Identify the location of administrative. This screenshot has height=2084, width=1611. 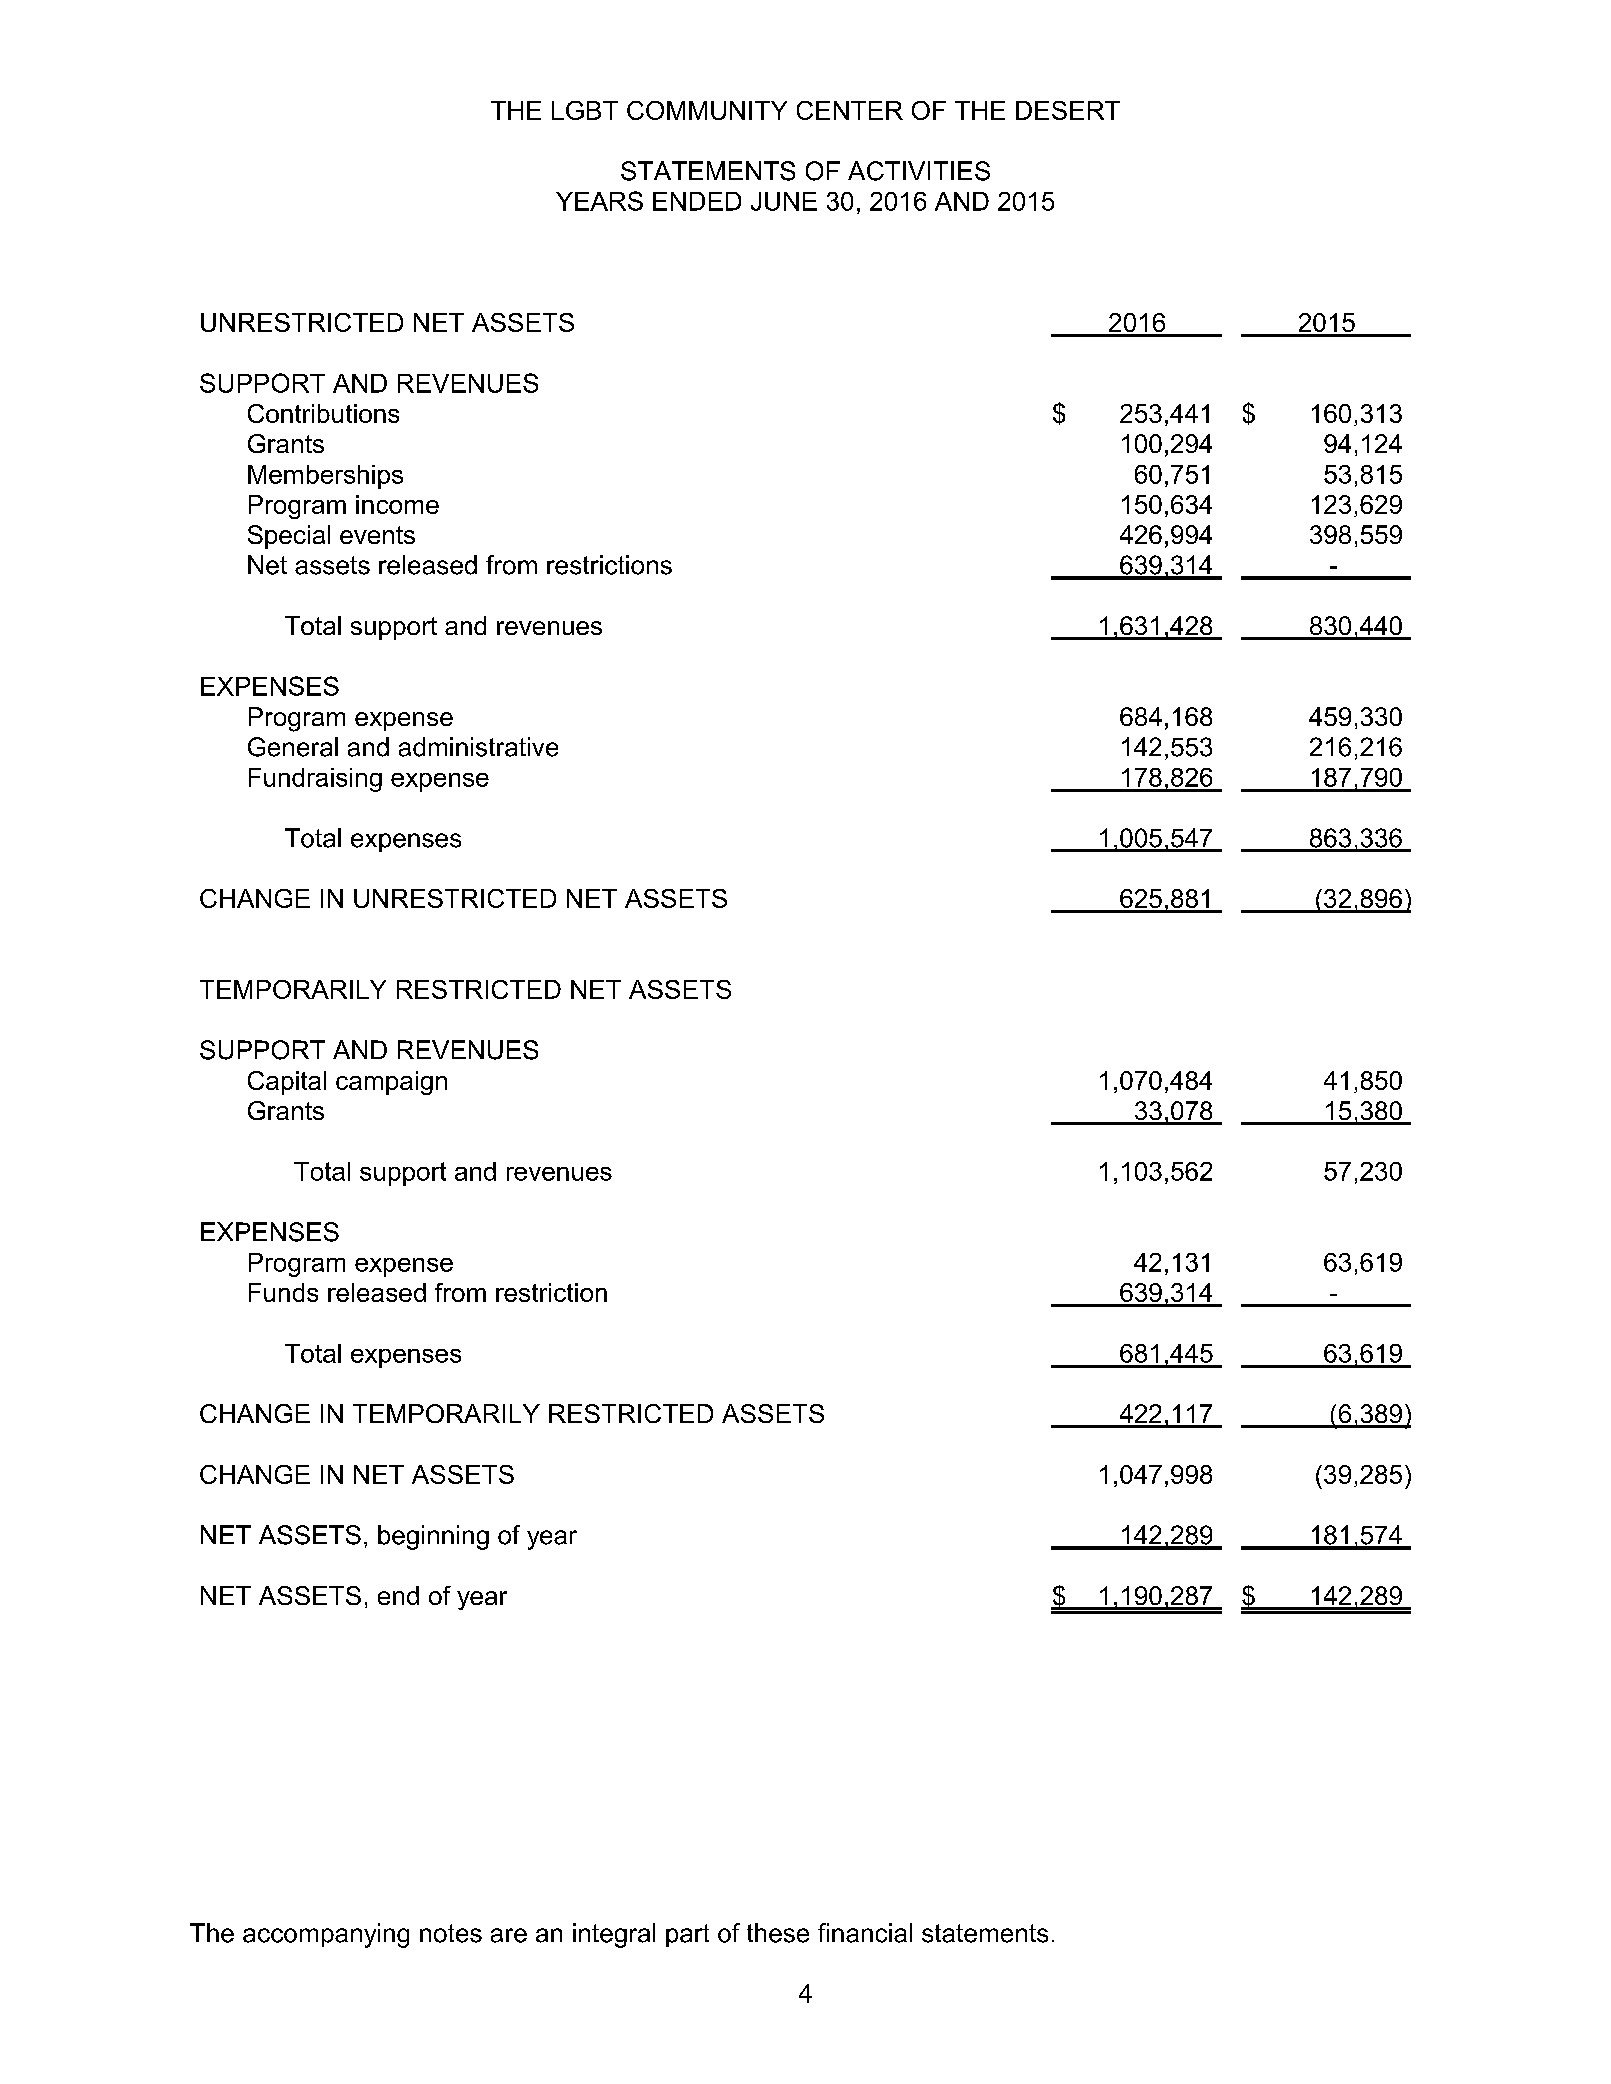
(478, 747).
